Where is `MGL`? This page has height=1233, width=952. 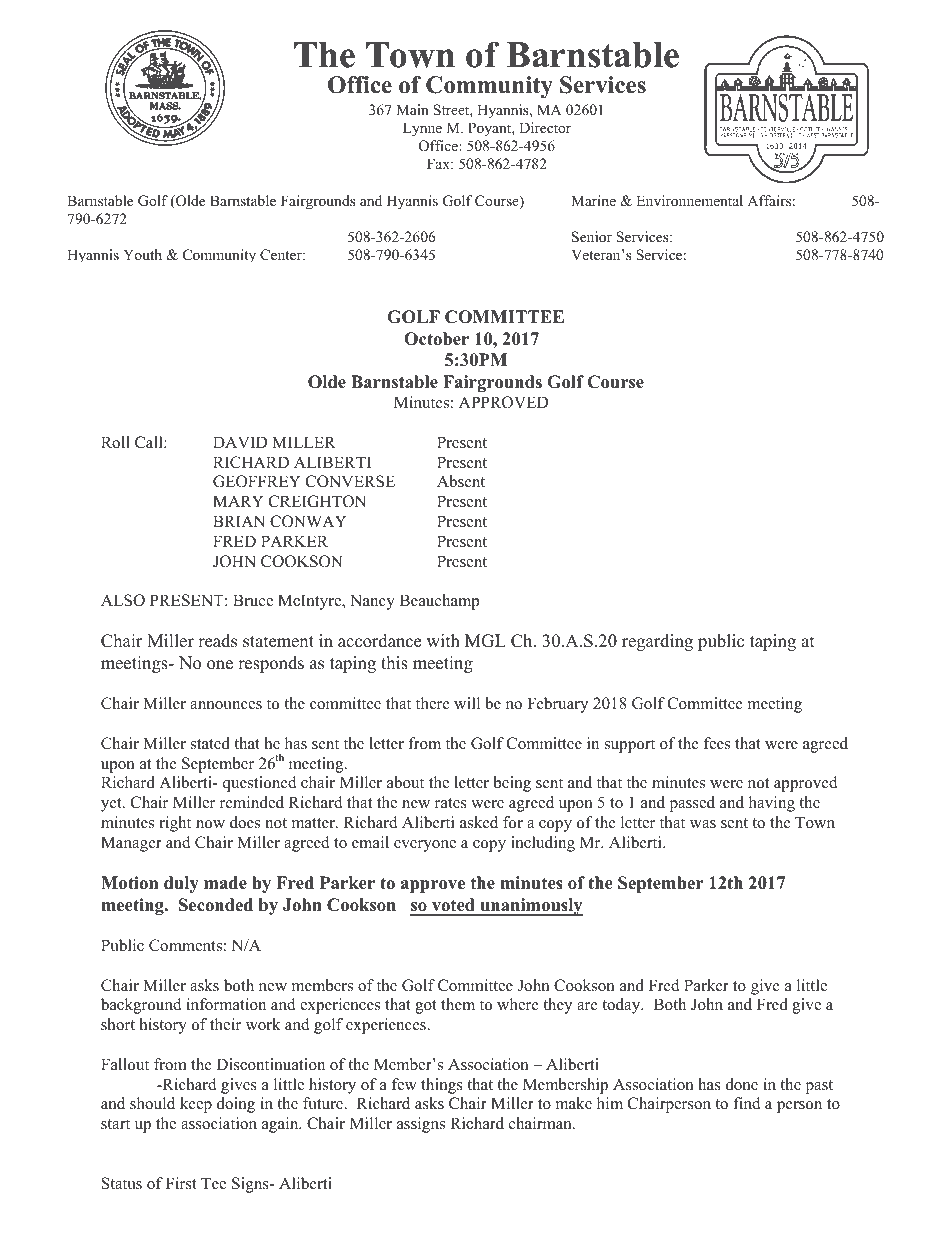
MGL is located at coordinates (485, 641).
